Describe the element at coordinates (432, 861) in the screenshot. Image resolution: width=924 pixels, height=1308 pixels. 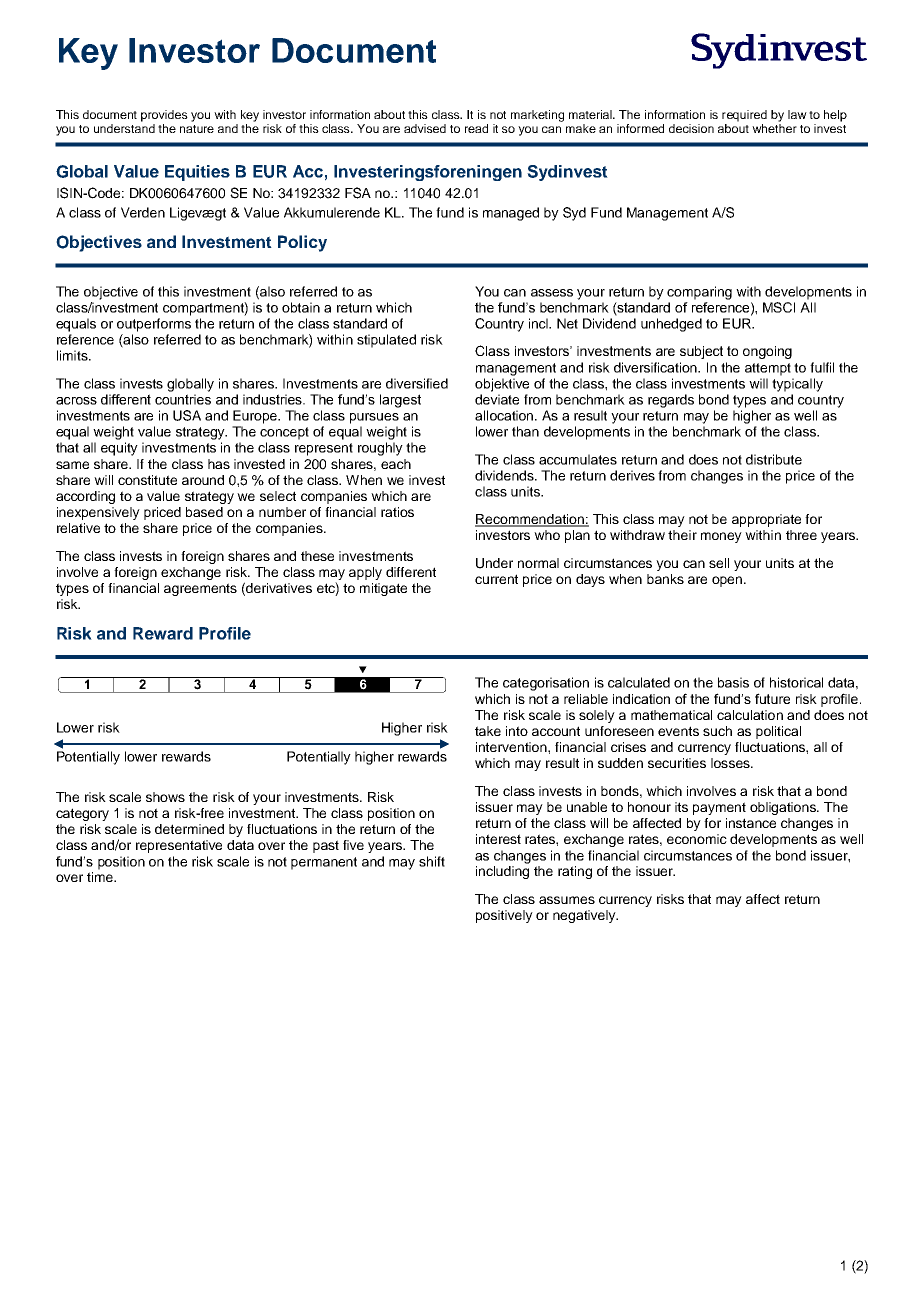
I see `shift` at that location.
